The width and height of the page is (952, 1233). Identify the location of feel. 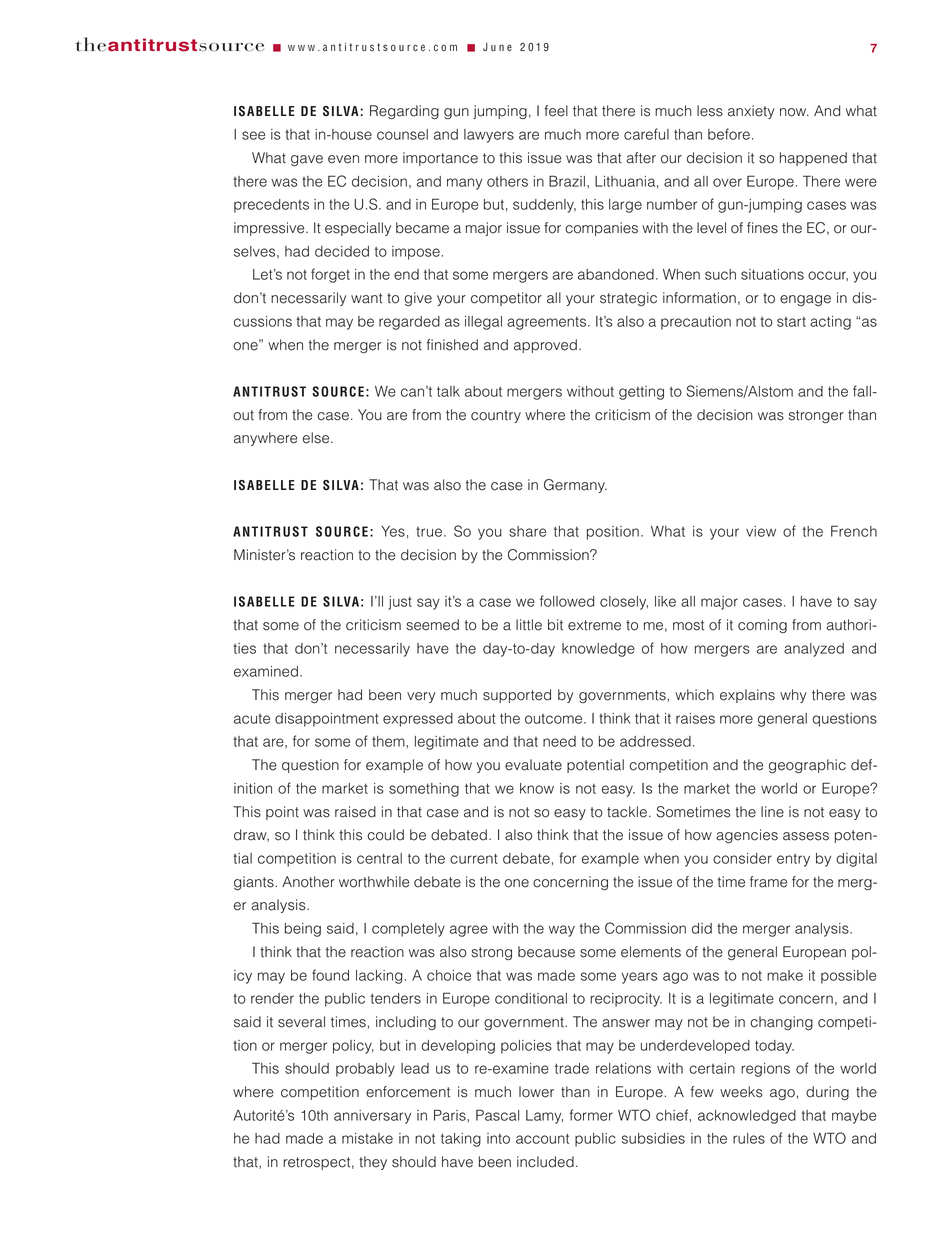
(556, 111).
